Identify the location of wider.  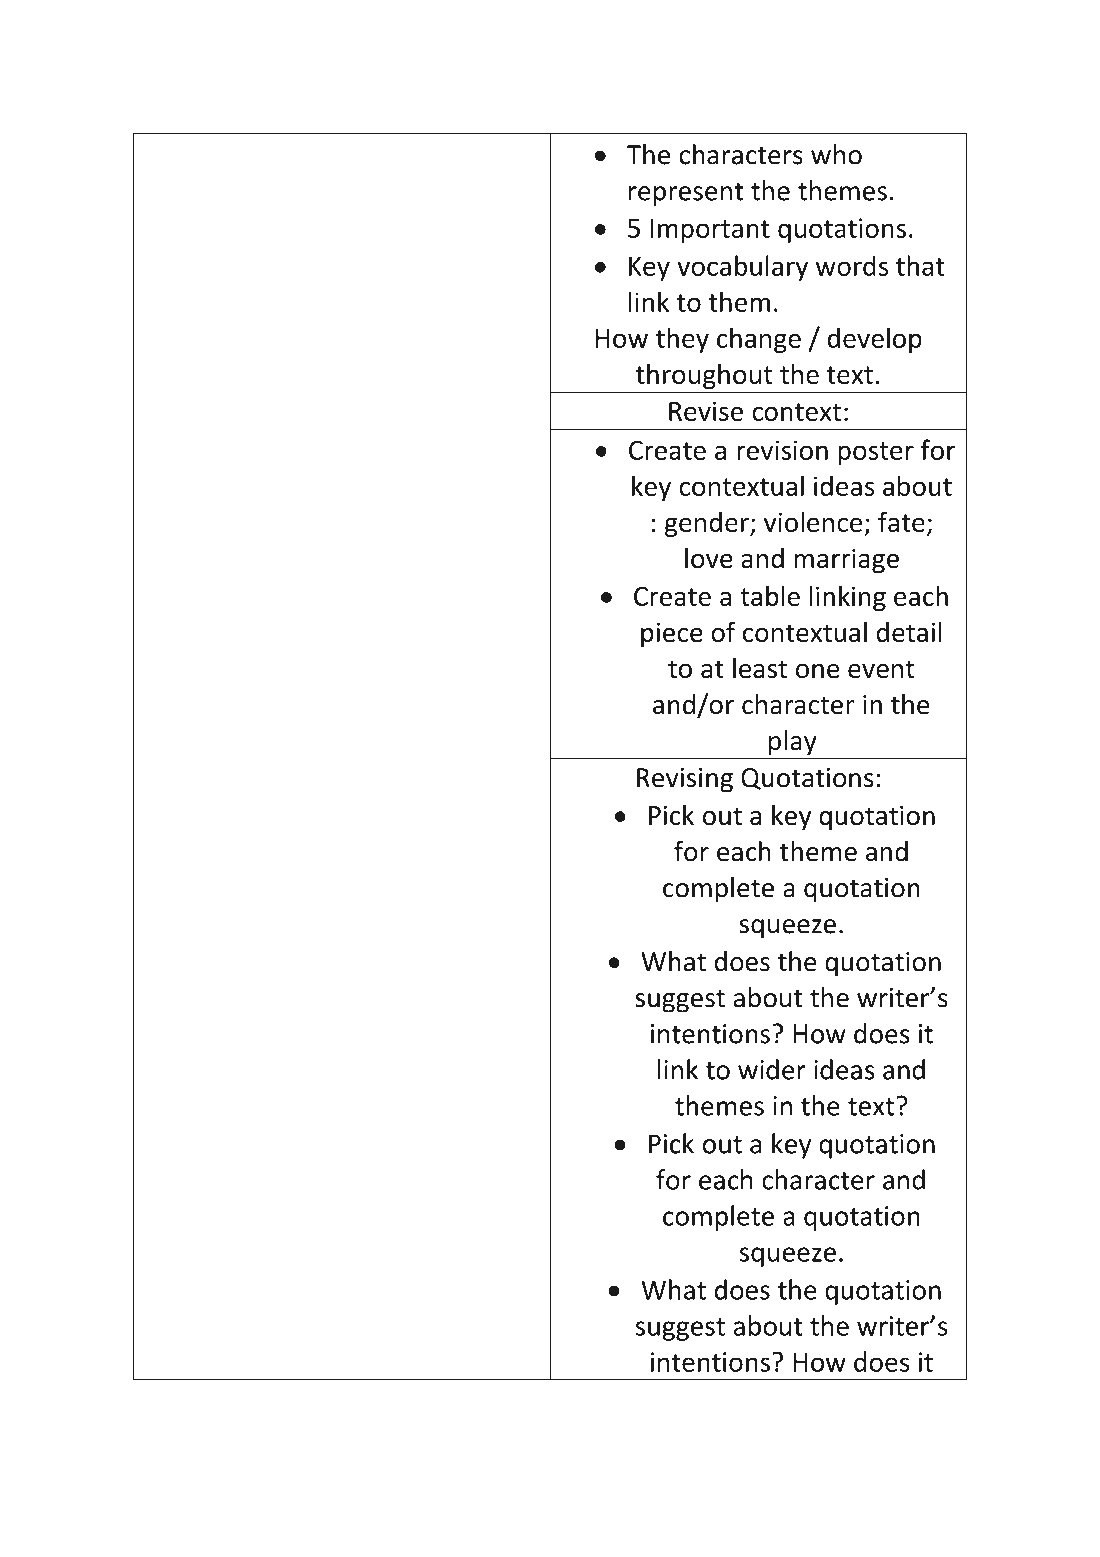
(772, 1069).
